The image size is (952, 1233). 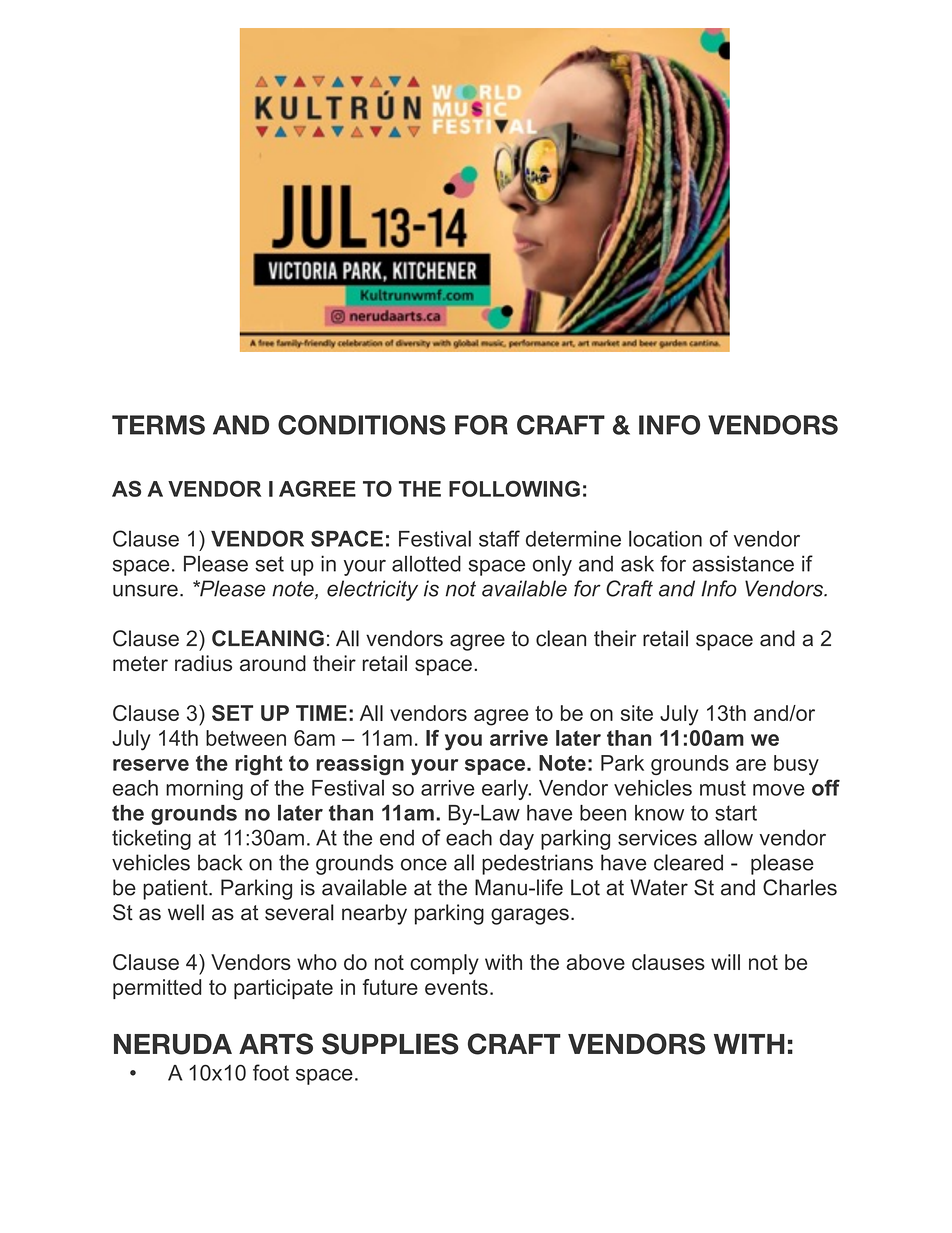 I want to click on start, so click(x=736, y=813).
